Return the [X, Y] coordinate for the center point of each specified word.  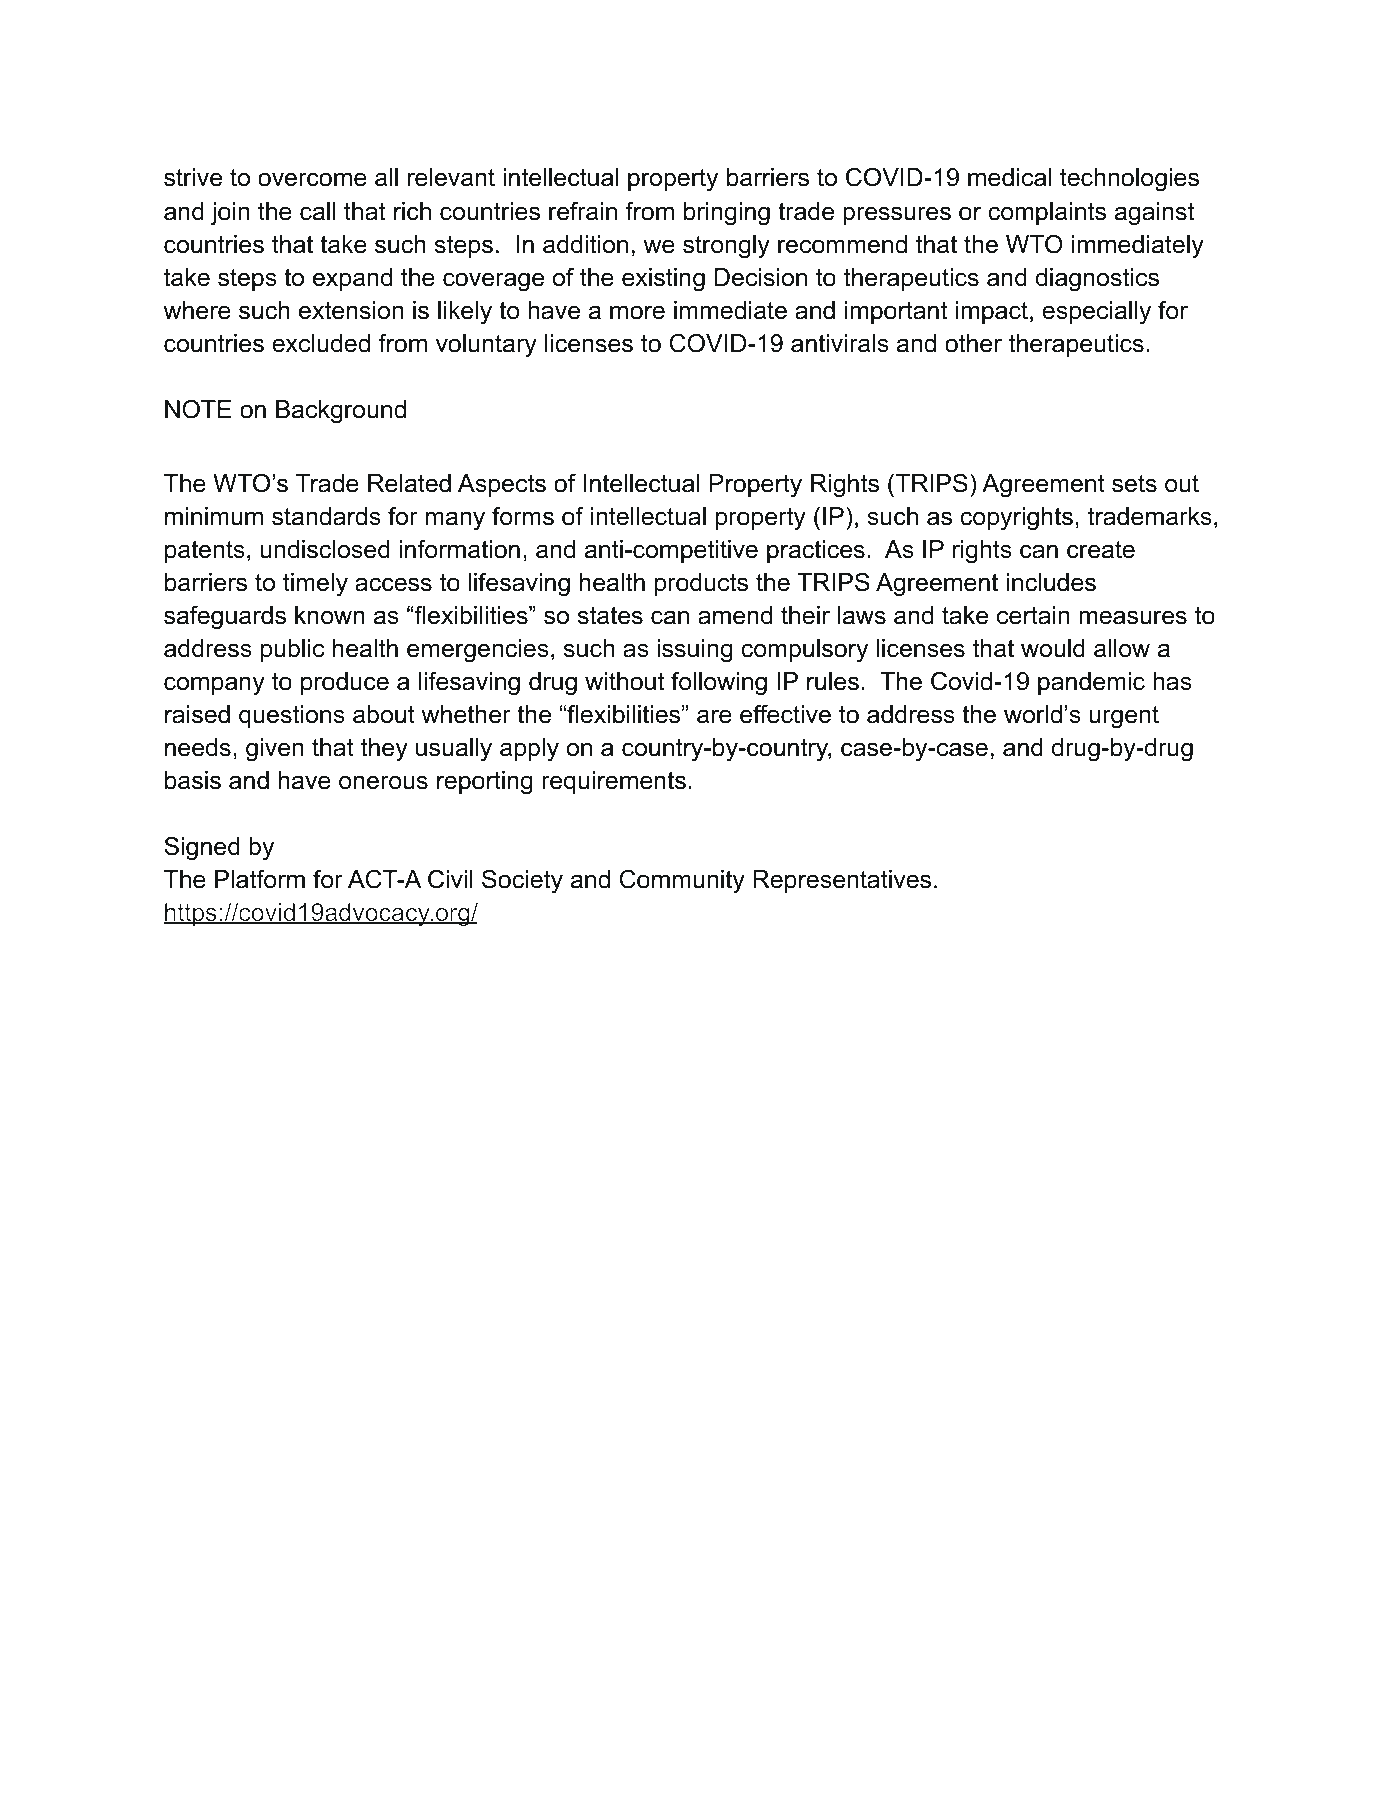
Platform [260, 879]
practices [816, 551]
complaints [1047, 213]
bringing [727, 214]
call [317, 211]
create [1101, 550]
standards [326, 516]
